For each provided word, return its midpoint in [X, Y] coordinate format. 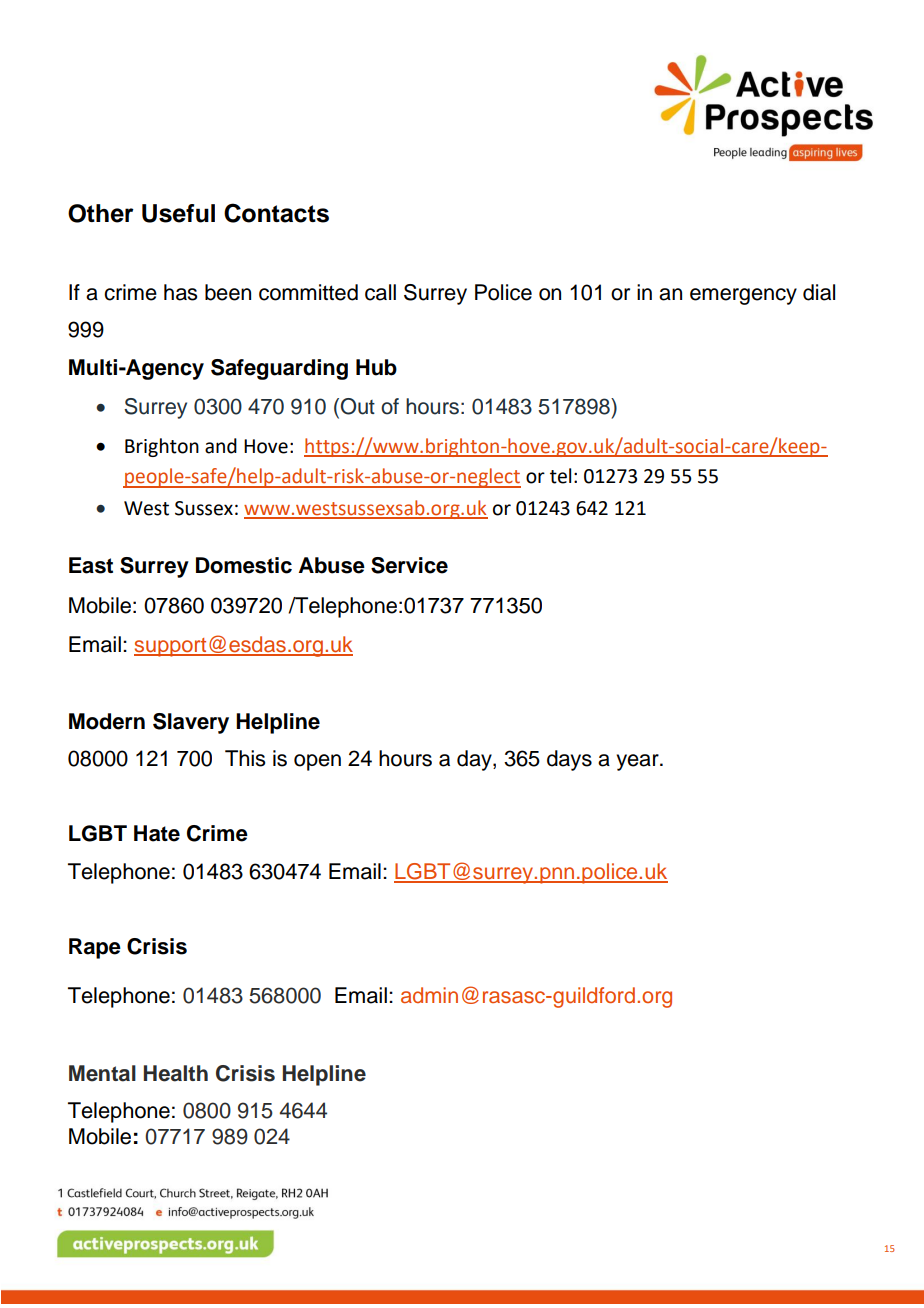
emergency [743, 296]
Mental [102, 1073]
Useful [178, 213]
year [638, 762]
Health [176, 1073]
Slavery [191, 723]
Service [409, 565]
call [380, 292]
